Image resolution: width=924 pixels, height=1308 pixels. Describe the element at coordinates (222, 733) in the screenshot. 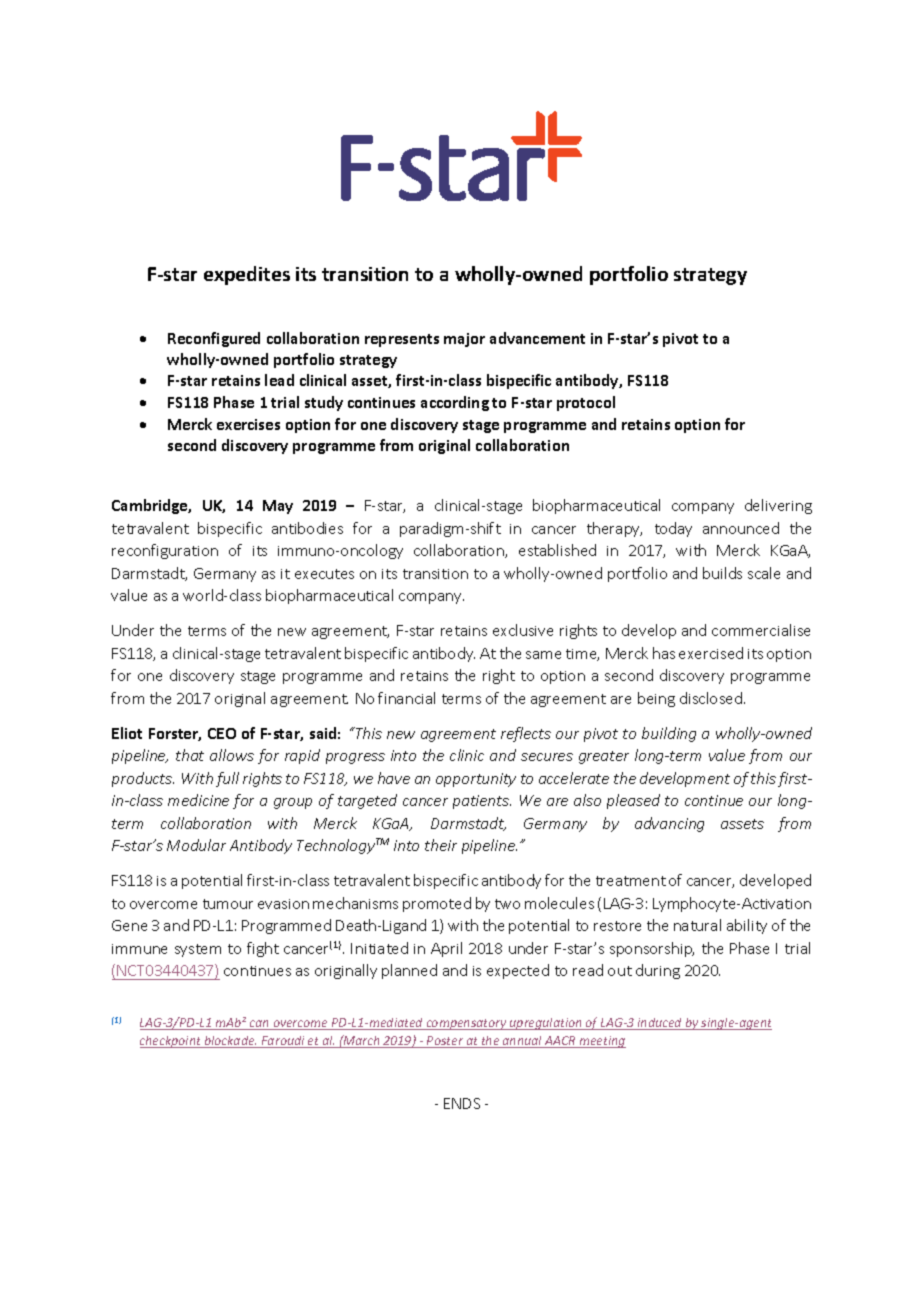

I see `CEO` at that location.
